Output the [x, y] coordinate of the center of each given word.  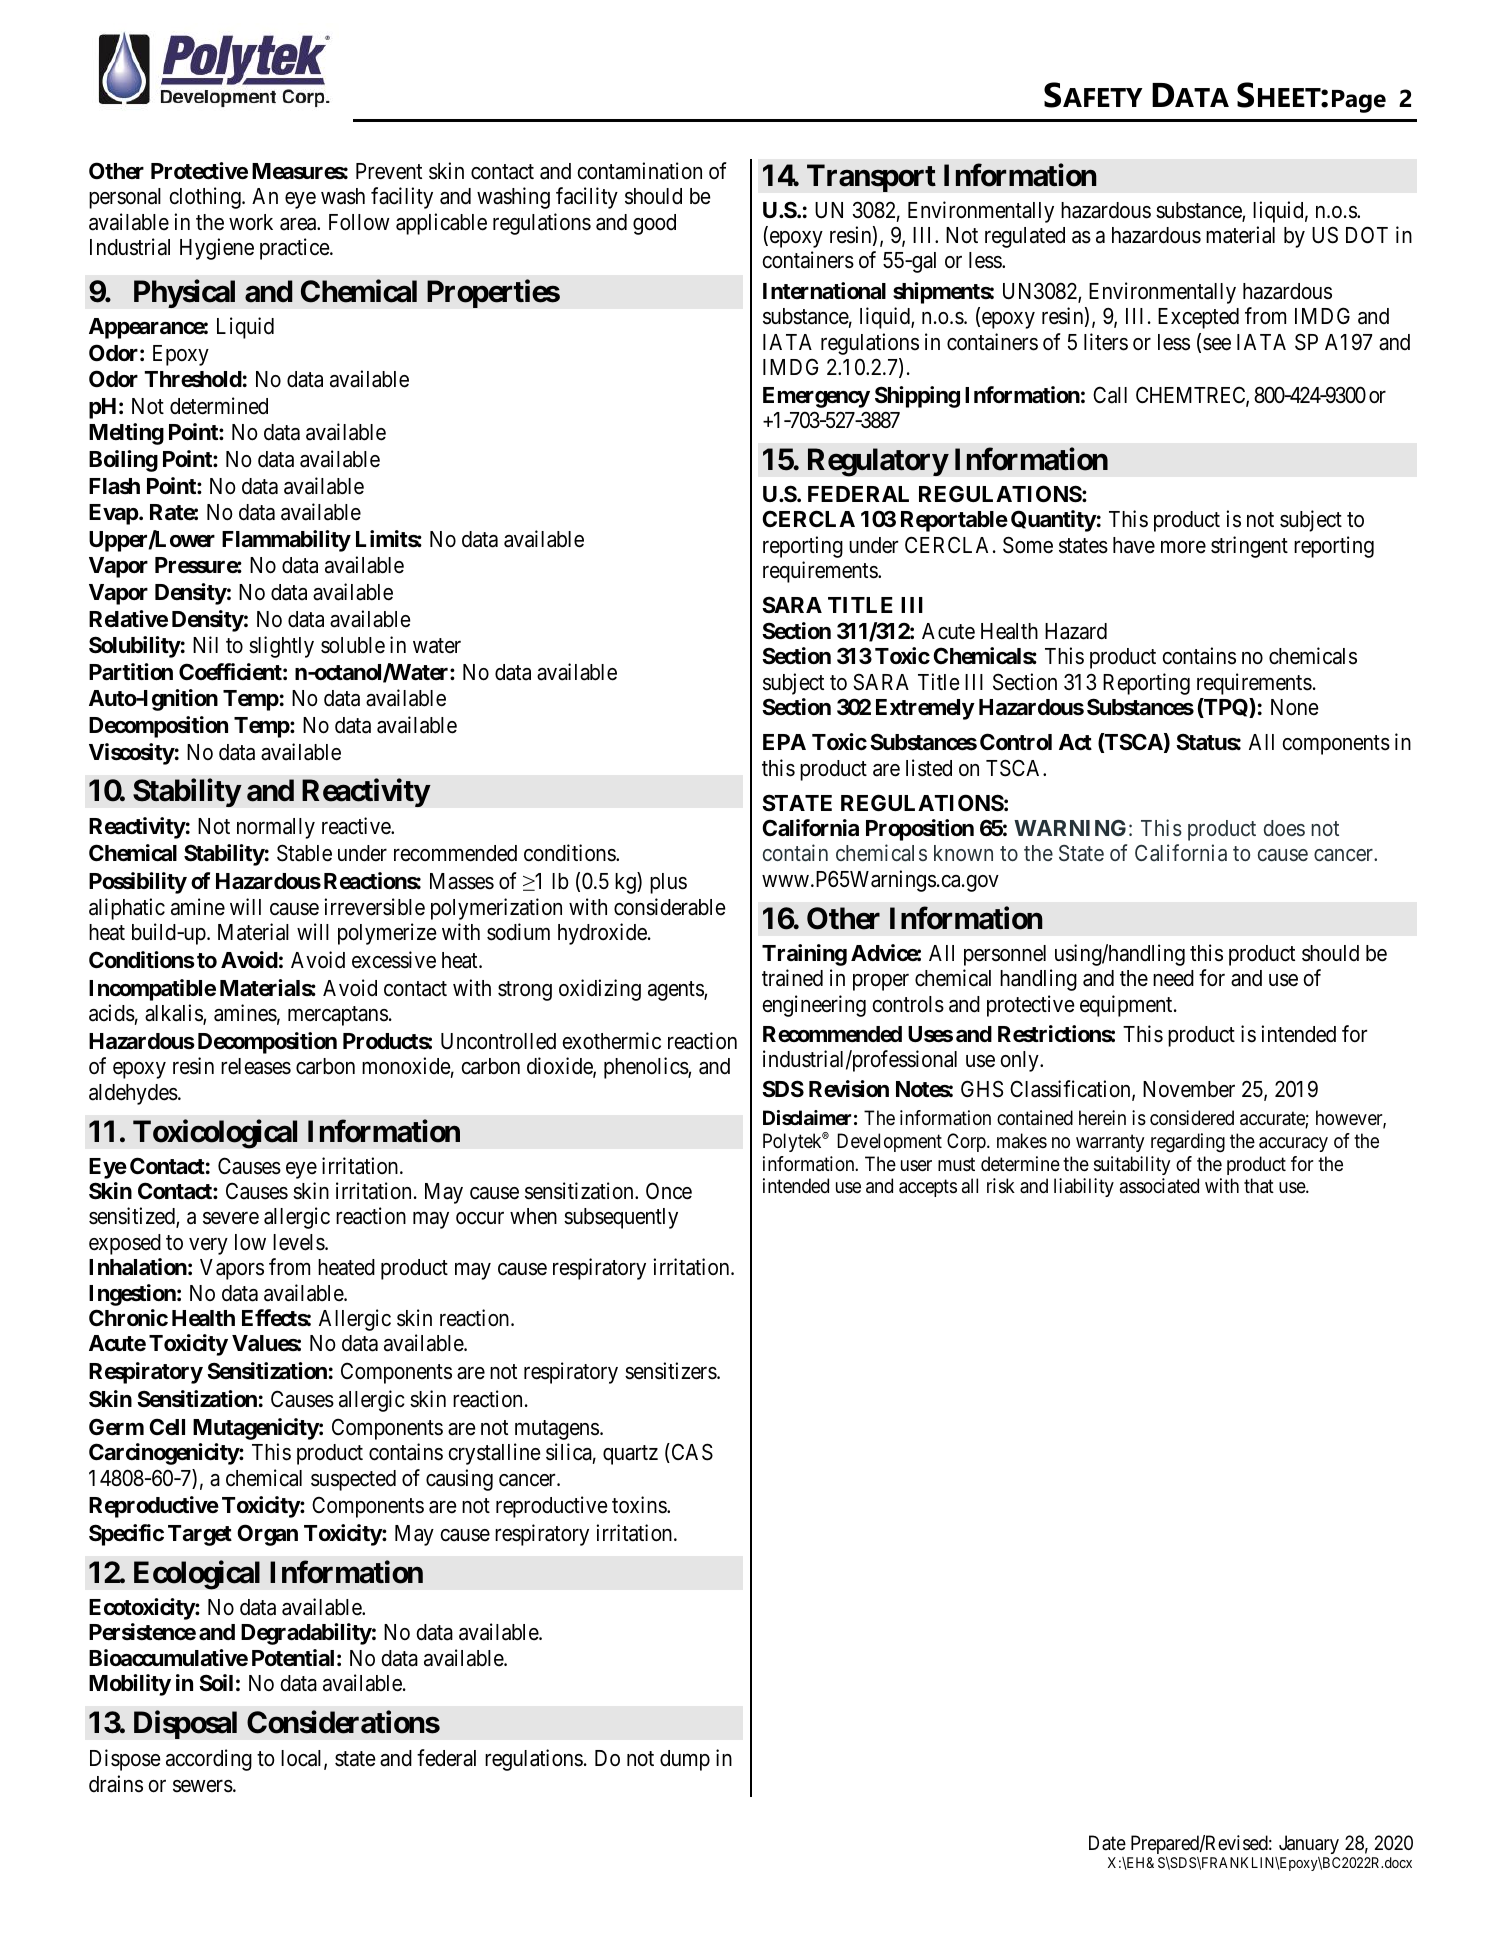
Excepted [1198, 318]
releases [256, 1066]
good [654, 224]
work [251, 222]
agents [676, 991]
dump [685, 1760]
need [1173, 978]
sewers [203, 1786]
